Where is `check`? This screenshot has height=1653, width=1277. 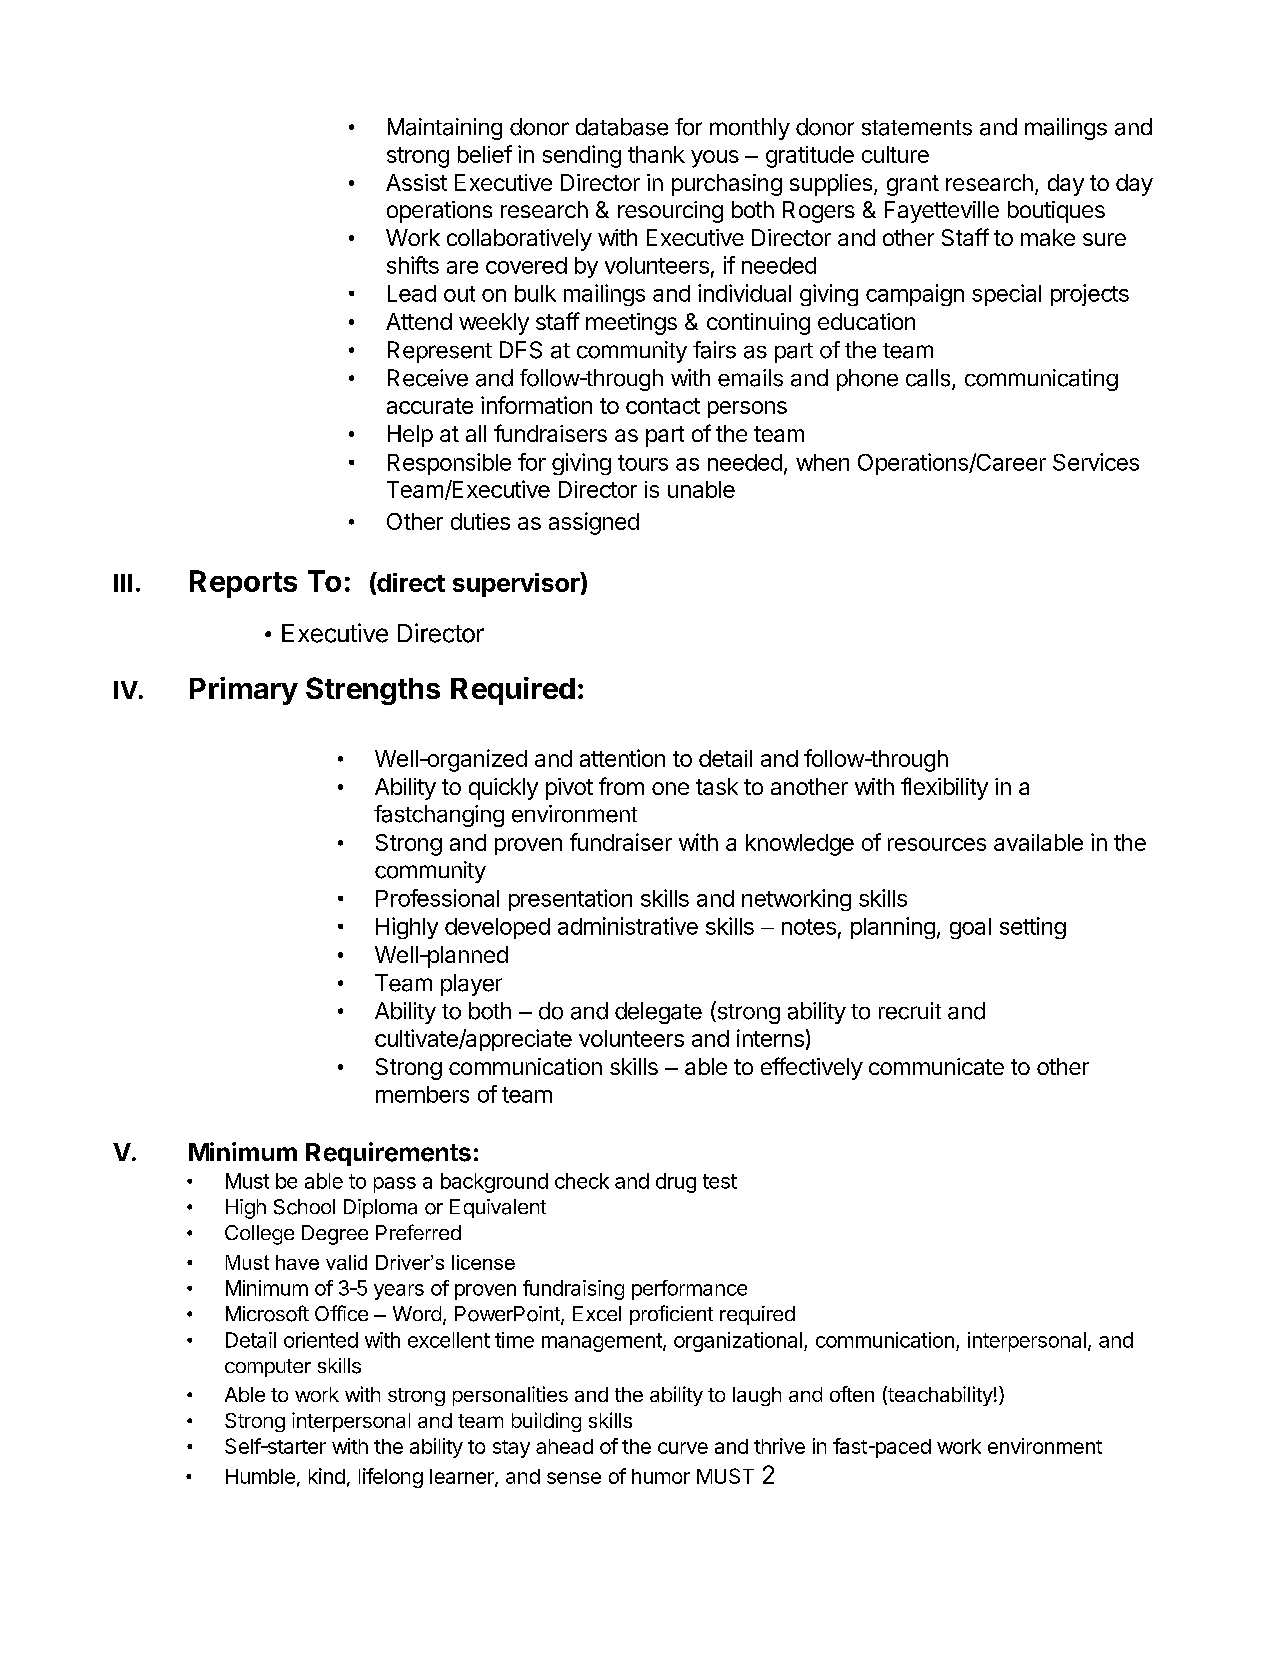 check is located at coordinates (582, 1181).
